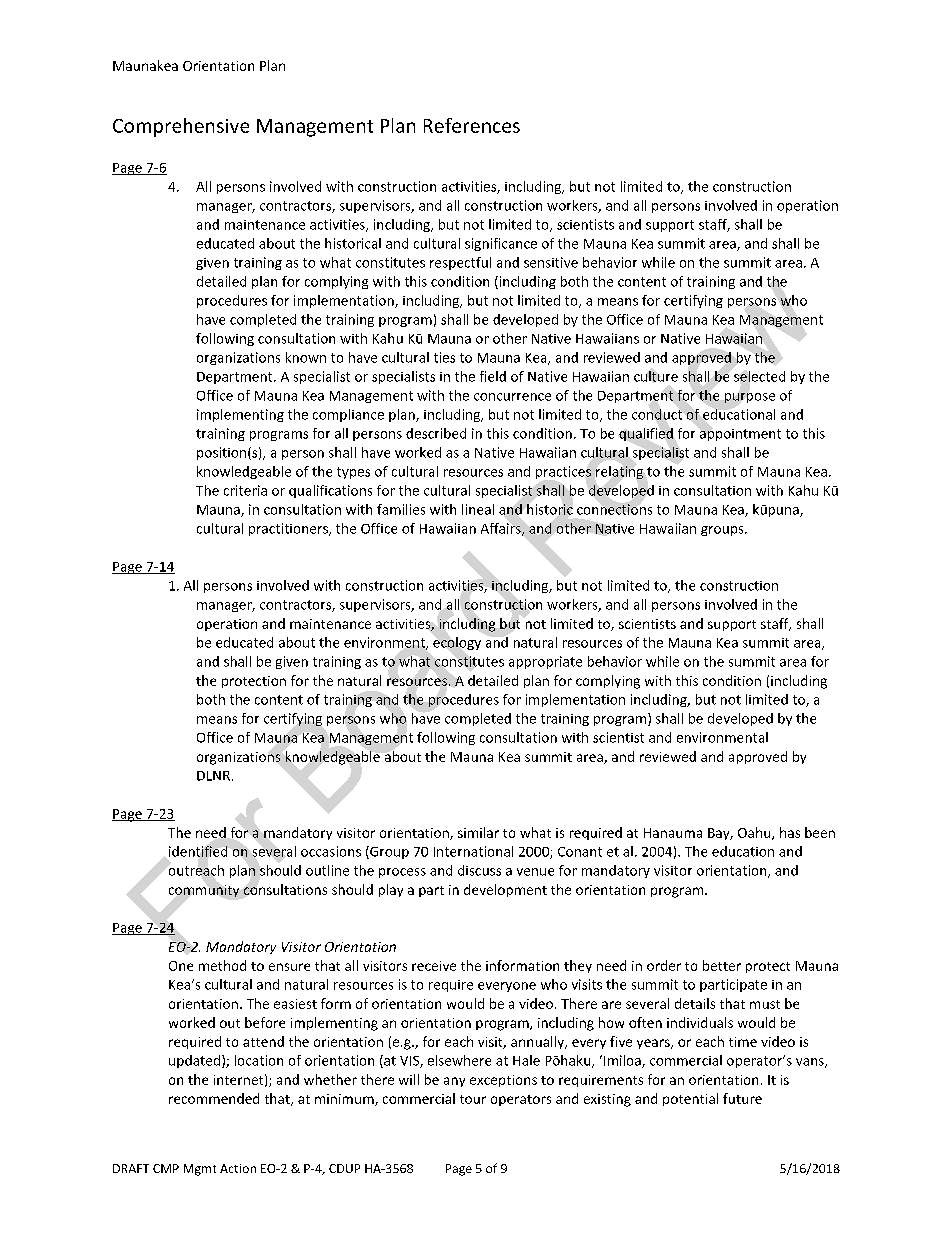  What do you see at coordinates (473, 1099) in the screenshot?
I see `tour` at bounding box center [473, 1099].
